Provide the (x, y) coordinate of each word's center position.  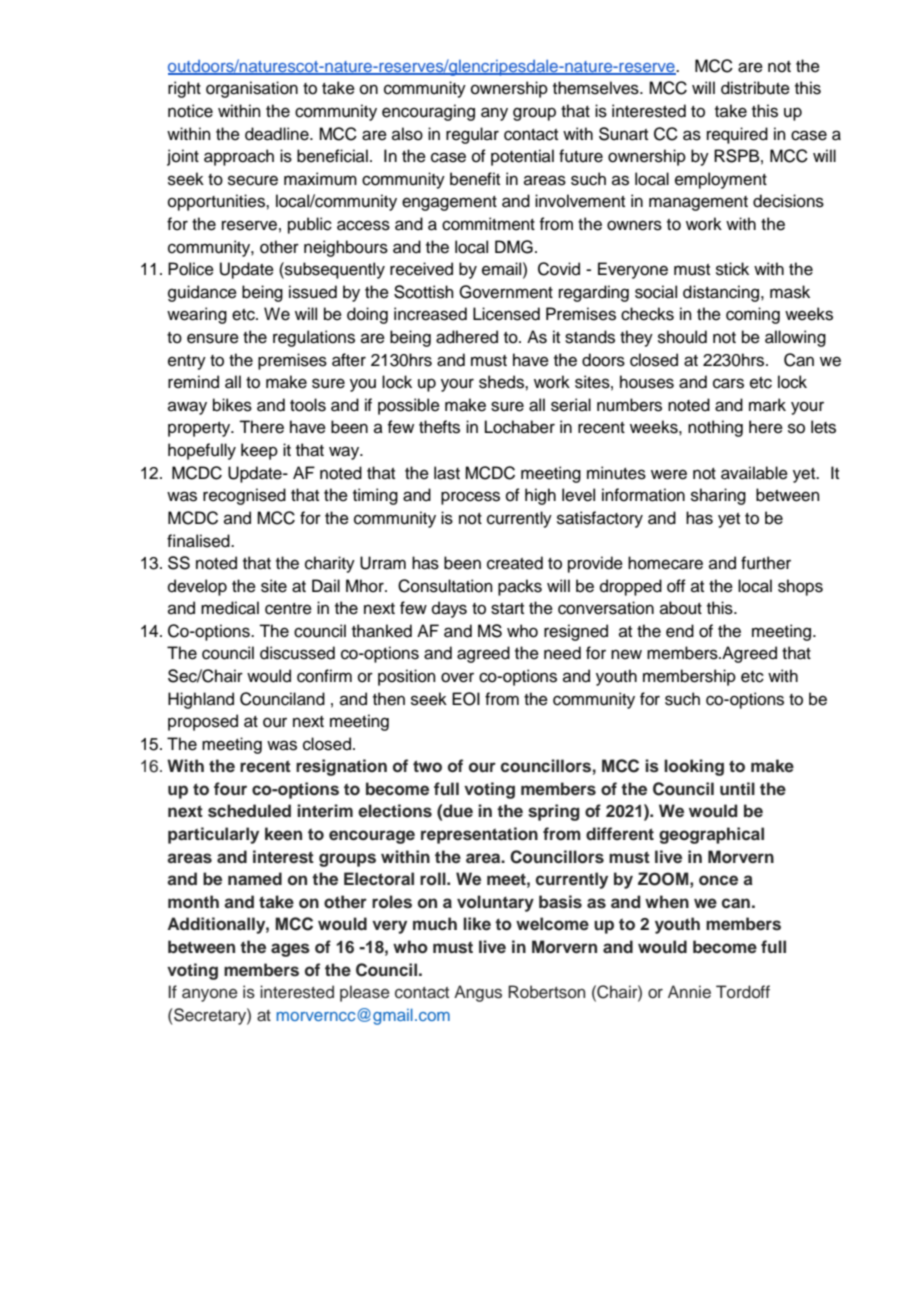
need (562, 653)
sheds (502, 382)
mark (767, 404)
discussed (297, 653)
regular (472, 135)
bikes (232, 405)
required (737, 135)
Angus (478, 993)
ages (290, 950)
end (680, 631)
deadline (278, 134)
